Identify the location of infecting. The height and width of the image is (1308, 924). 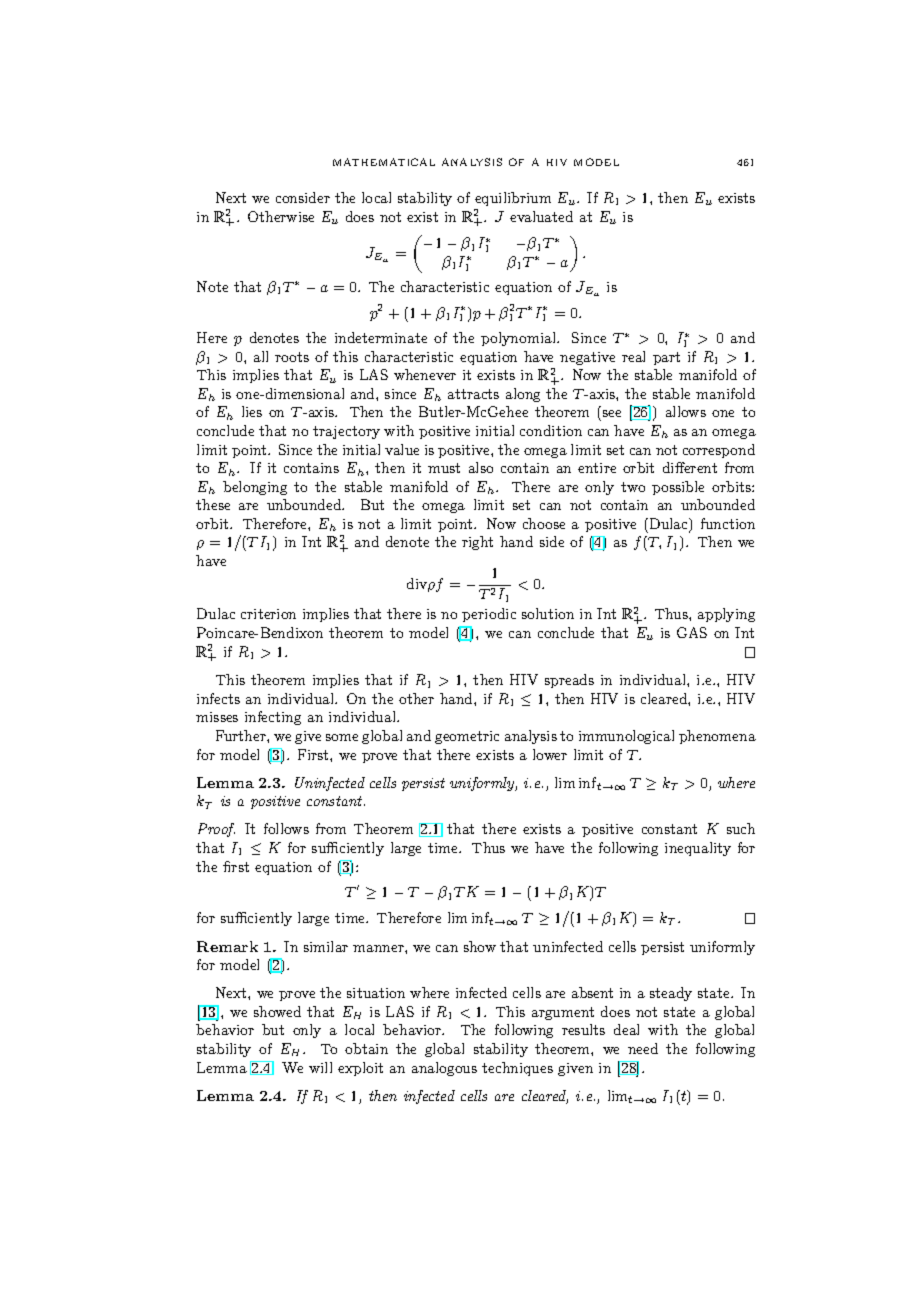
(273, 718).
